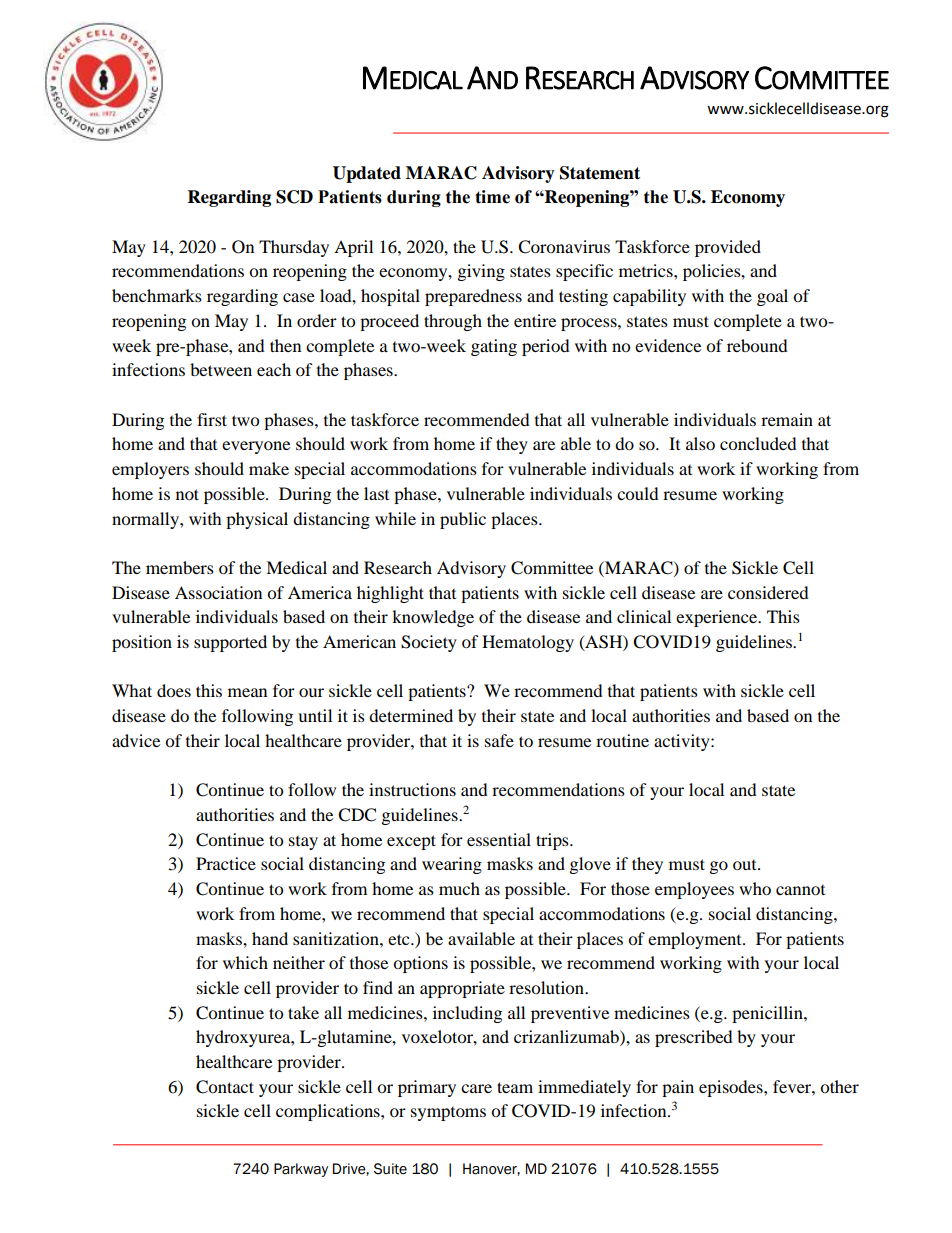 The width and height of the screenshot is (952, 1233). Describe the element at coordinates (718, 618) in the screenshot. I see `experience` at that location.
